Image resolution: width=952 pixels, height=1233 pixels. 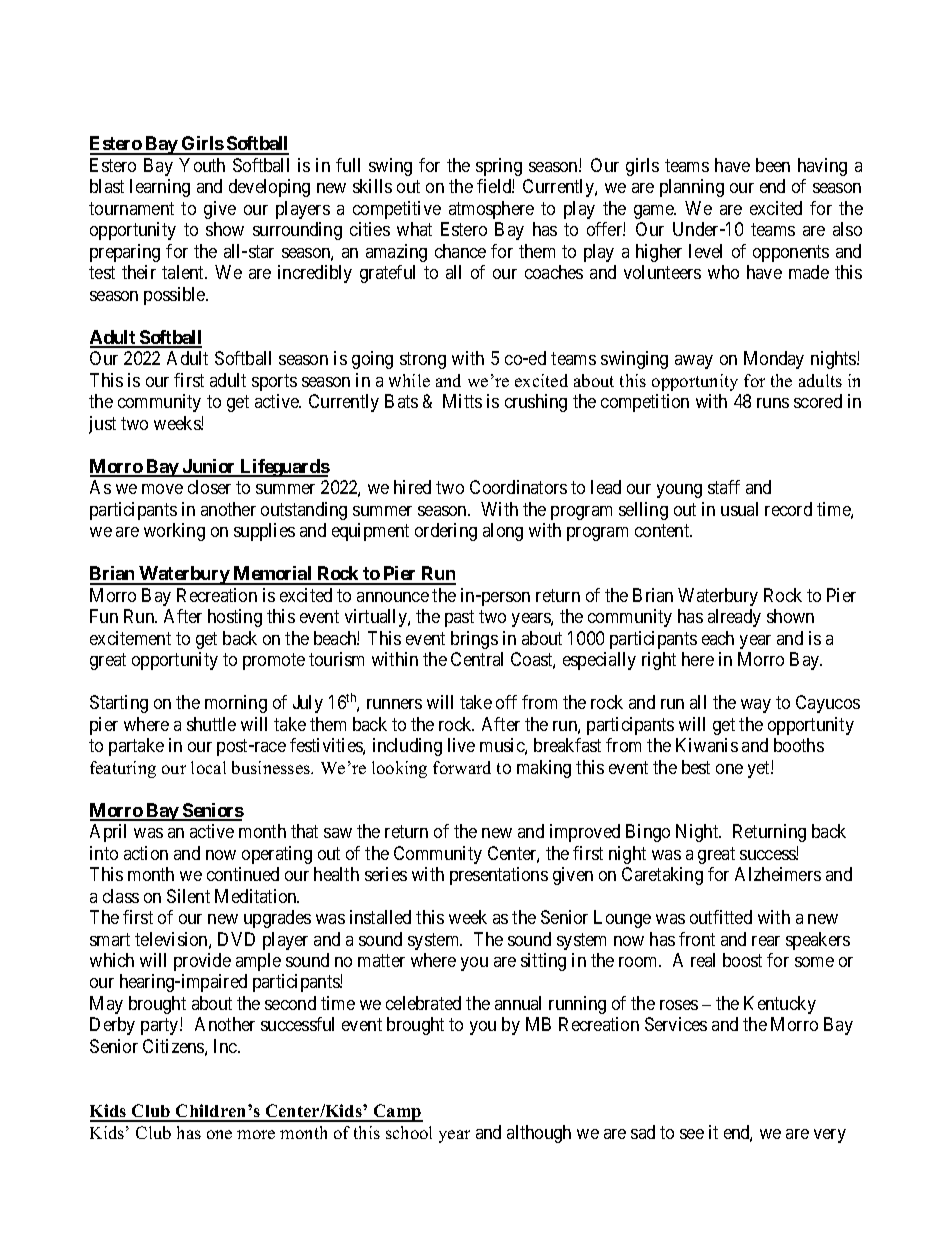 I want to click on although, so click(x=539, y=1134).
